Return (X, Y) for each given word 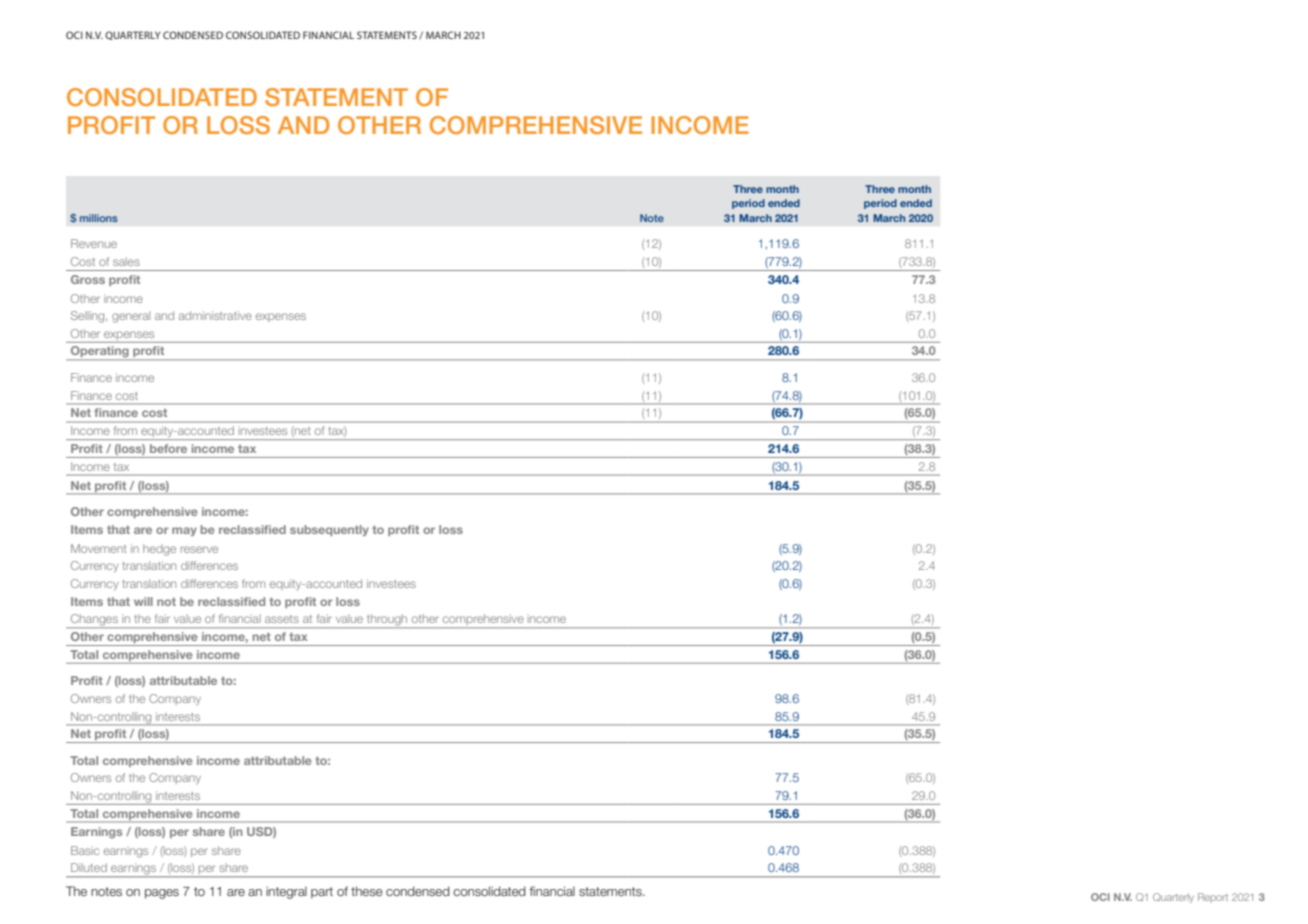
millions (99, 218)
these (367, 891)
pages (162, 894)
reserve (199, 549)
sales (126, 261)
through (387, 621)
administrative (215, 315)
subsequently (329, 530)
